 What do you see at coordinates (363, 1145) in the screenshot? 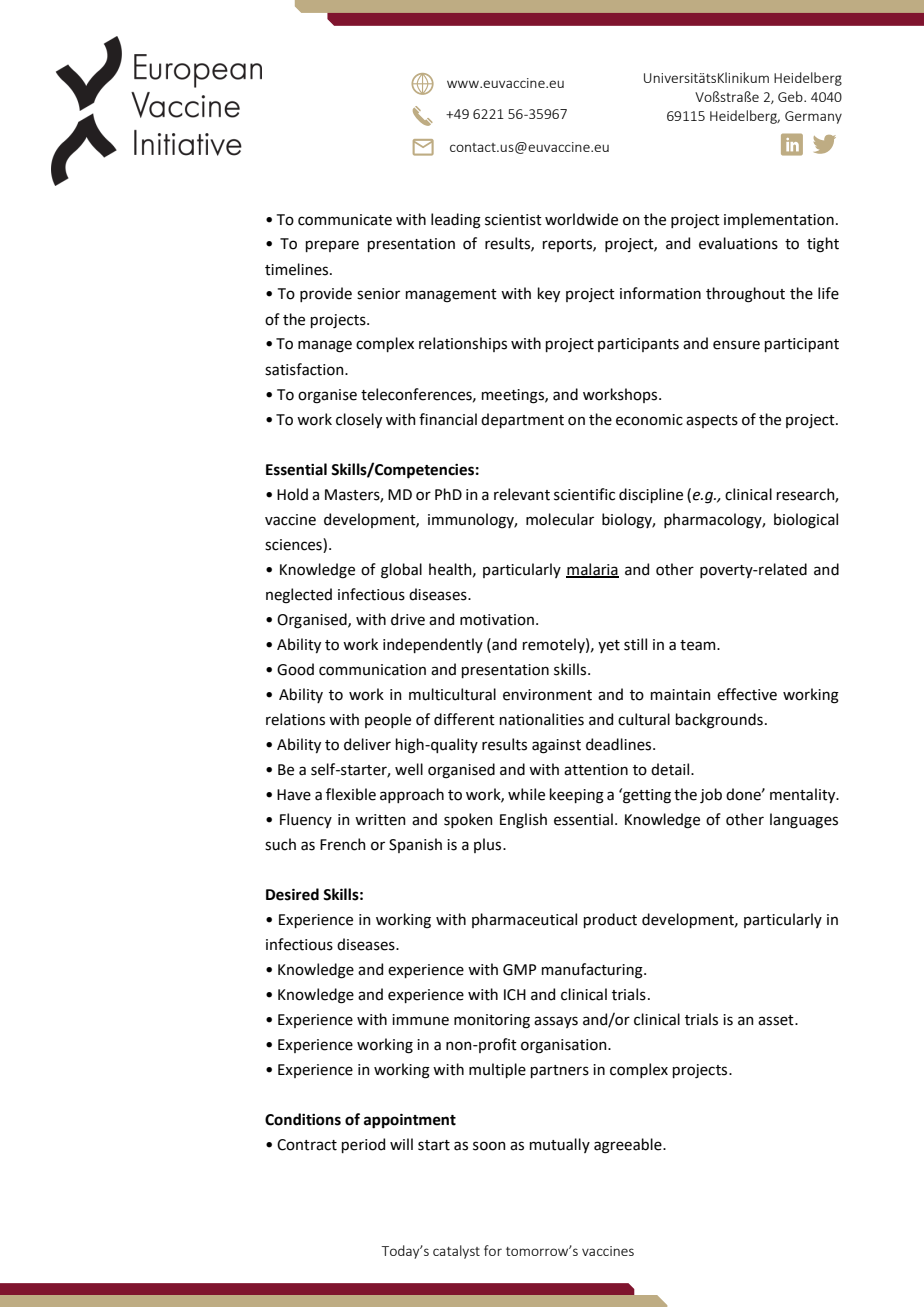
I see `period` at bounding box center [363, 1145].
